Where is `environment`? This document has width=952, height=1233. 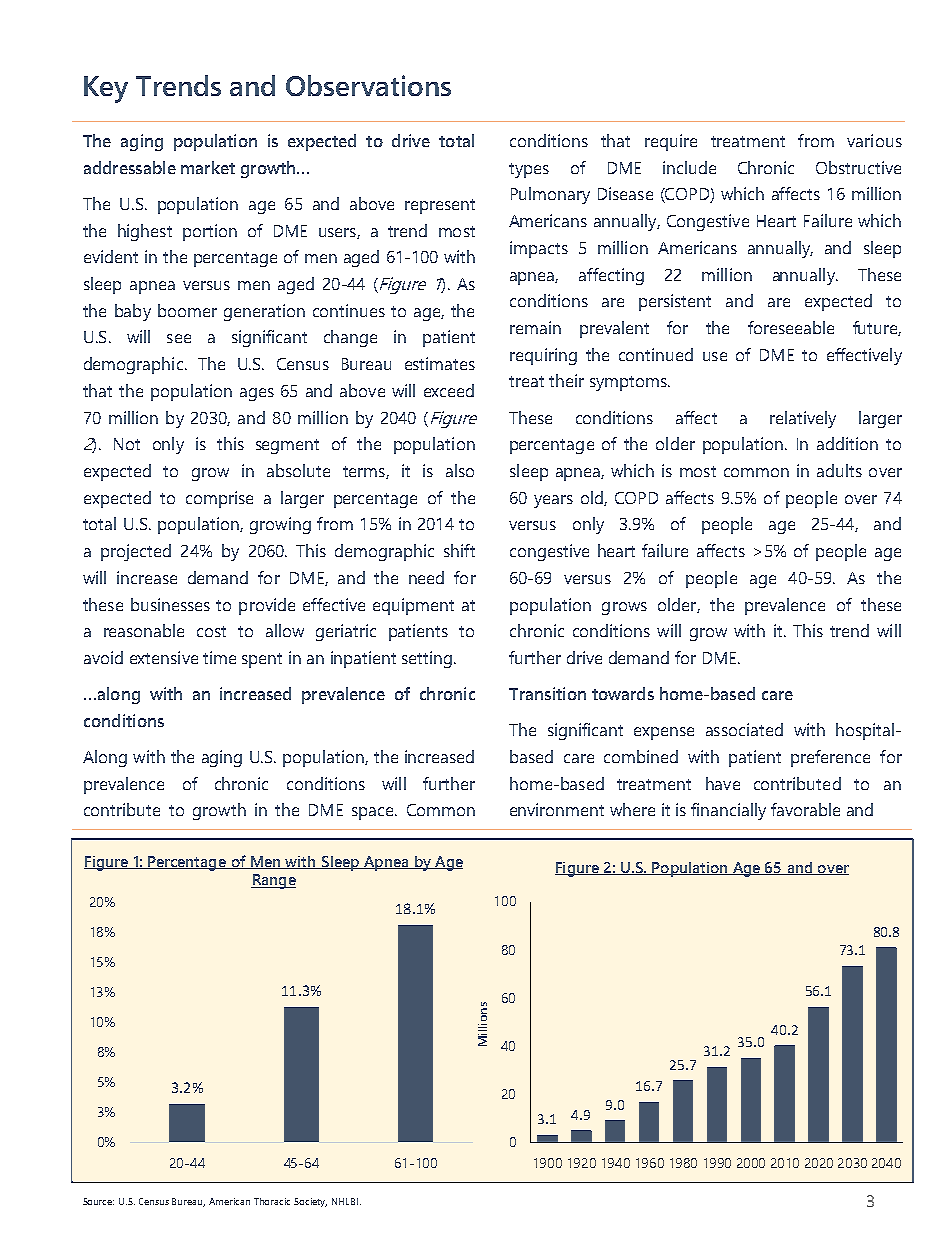
environment is located at coordinates (557, 809).
